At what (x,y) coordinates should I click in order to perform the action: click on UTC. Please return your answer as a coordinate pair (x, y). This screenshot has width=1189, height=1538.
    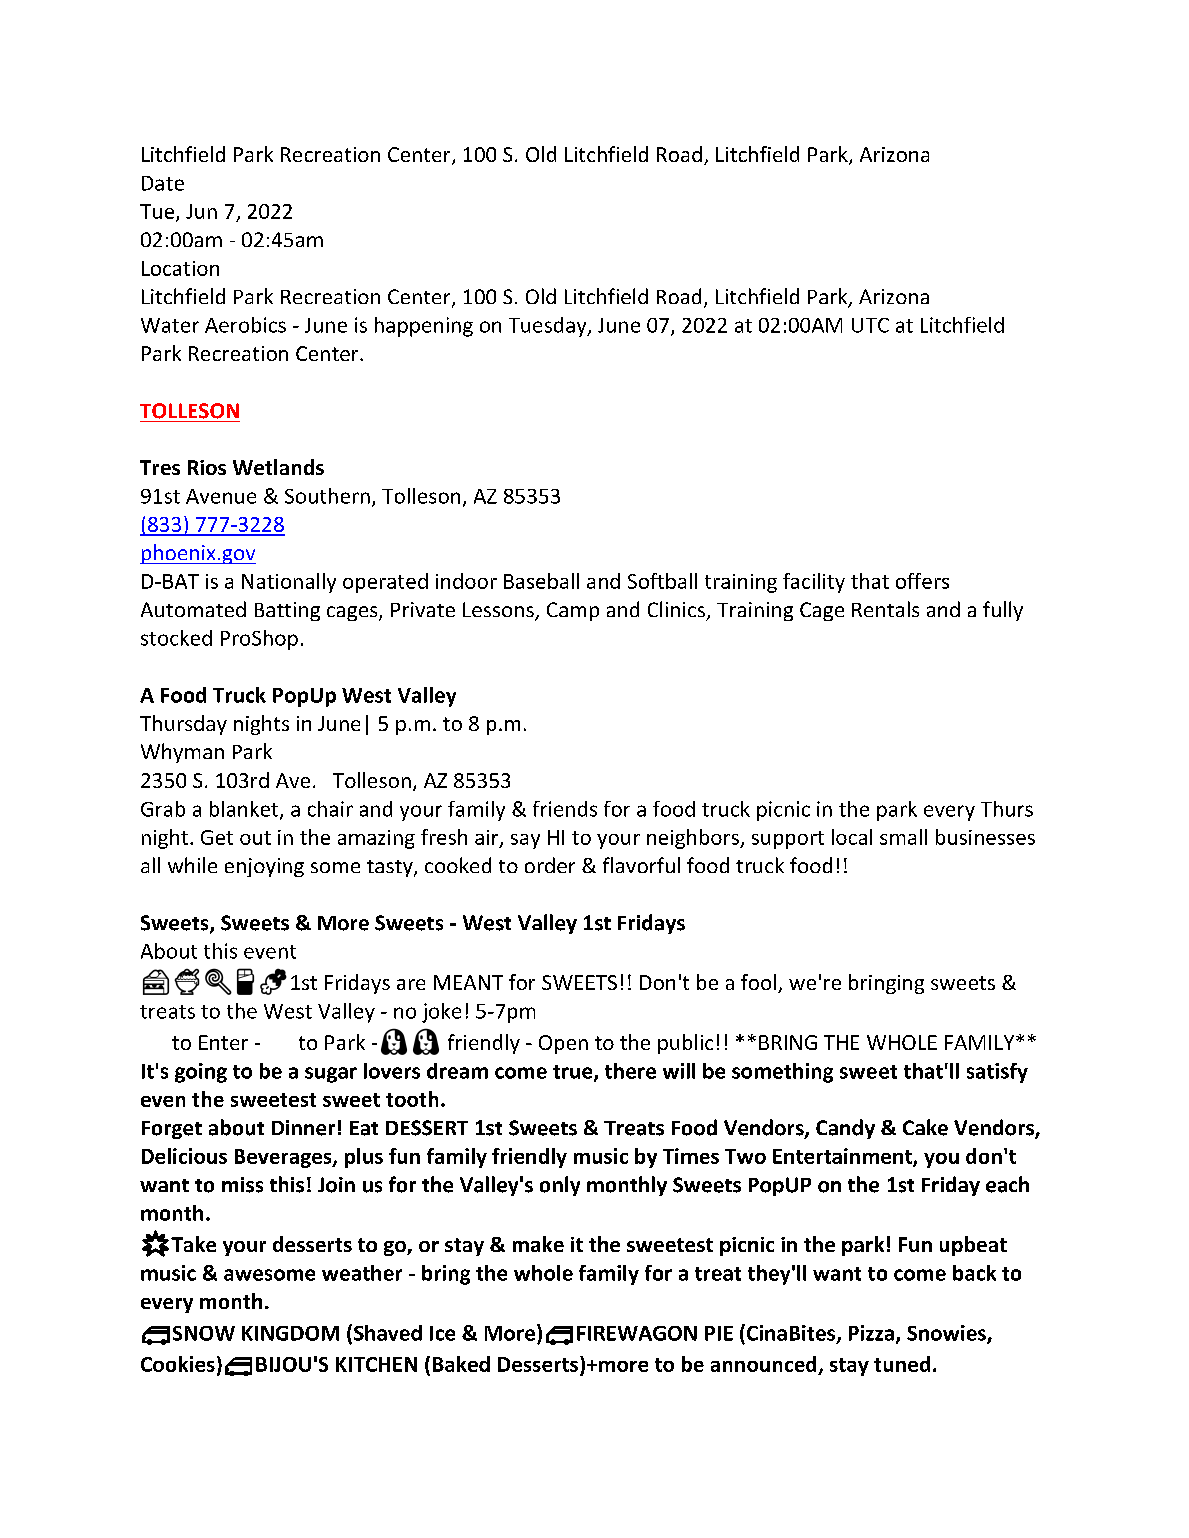
    Looking at the image, I should click on (870, 325).
